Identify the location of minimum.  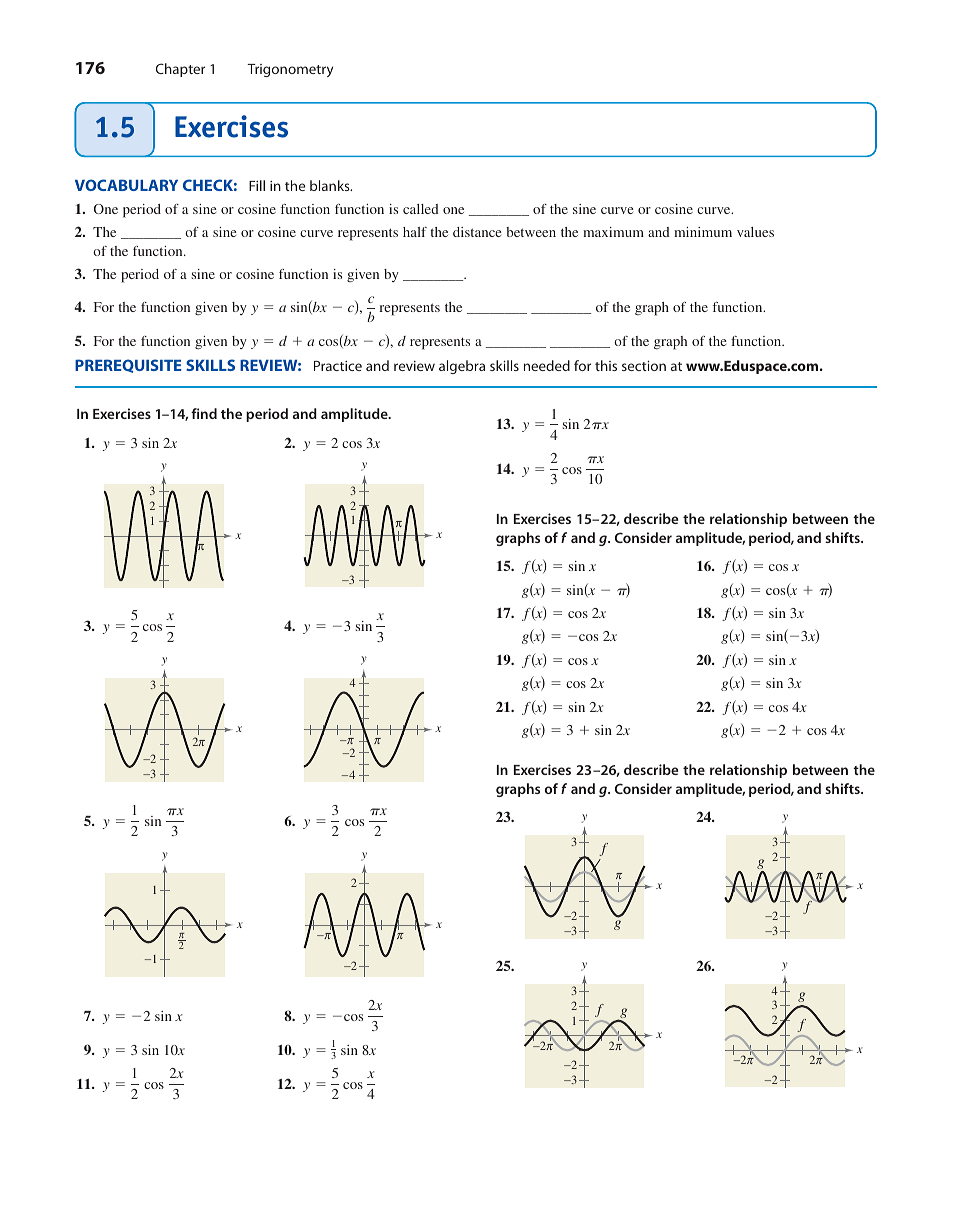
(703, 232).
